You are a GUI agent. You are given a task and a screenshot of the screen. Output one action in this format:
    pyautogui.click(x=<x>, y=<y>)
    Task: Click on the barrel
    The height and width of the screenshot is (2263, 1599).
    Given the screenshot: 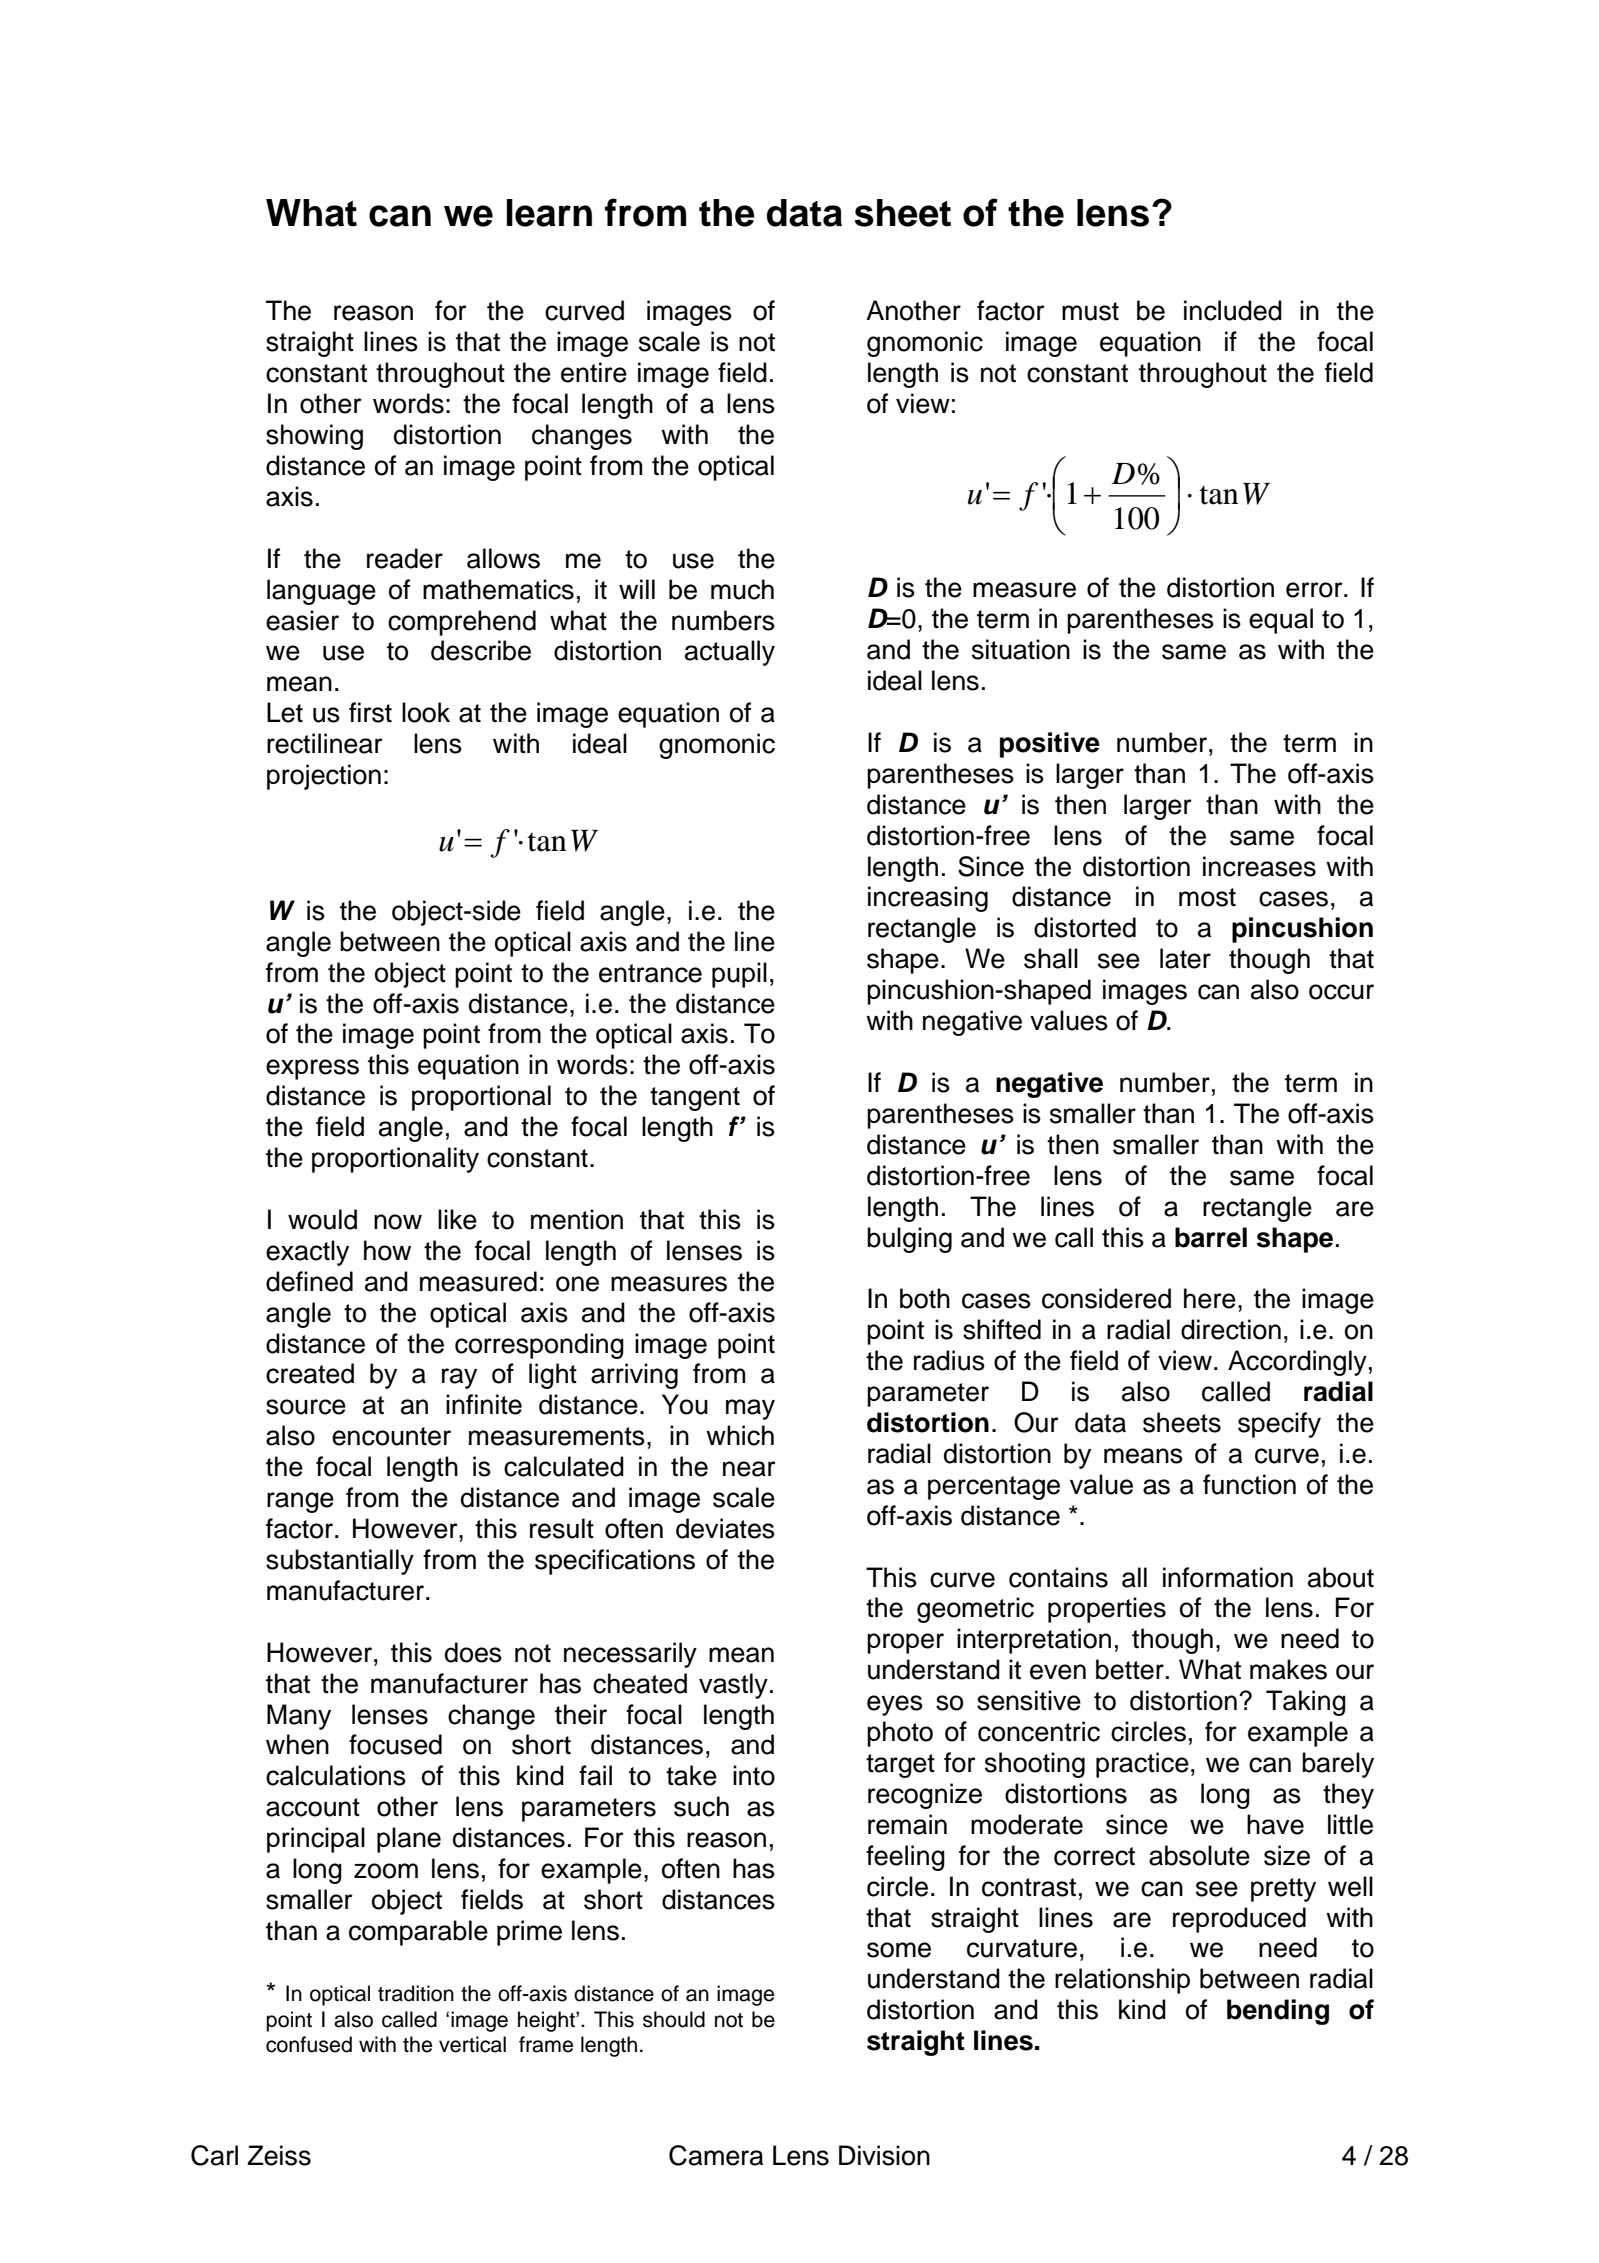 What is the action you would take?
    pyautogui.click(x=1211, y=1237)
